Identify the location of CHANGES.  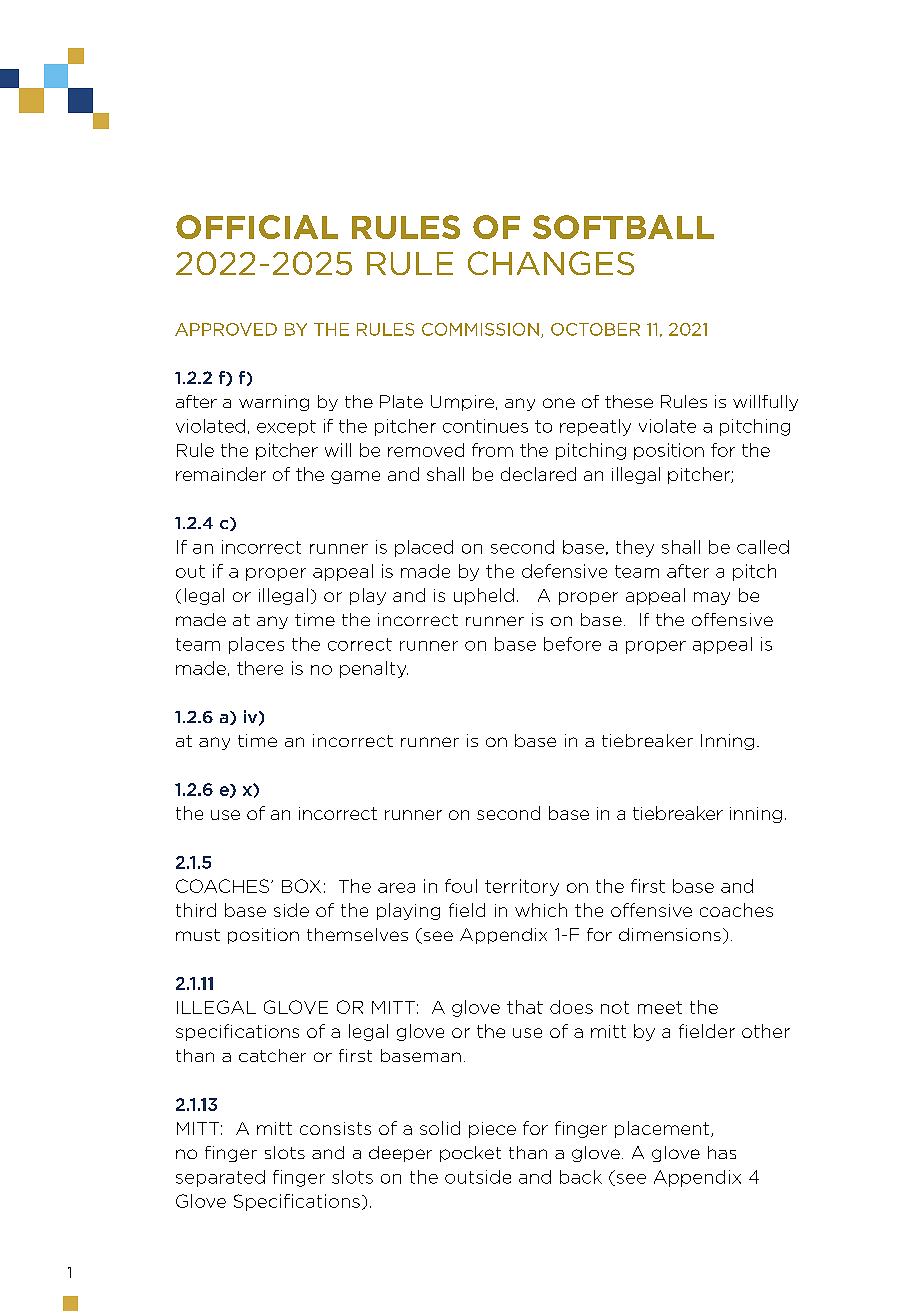
(551, 263).
